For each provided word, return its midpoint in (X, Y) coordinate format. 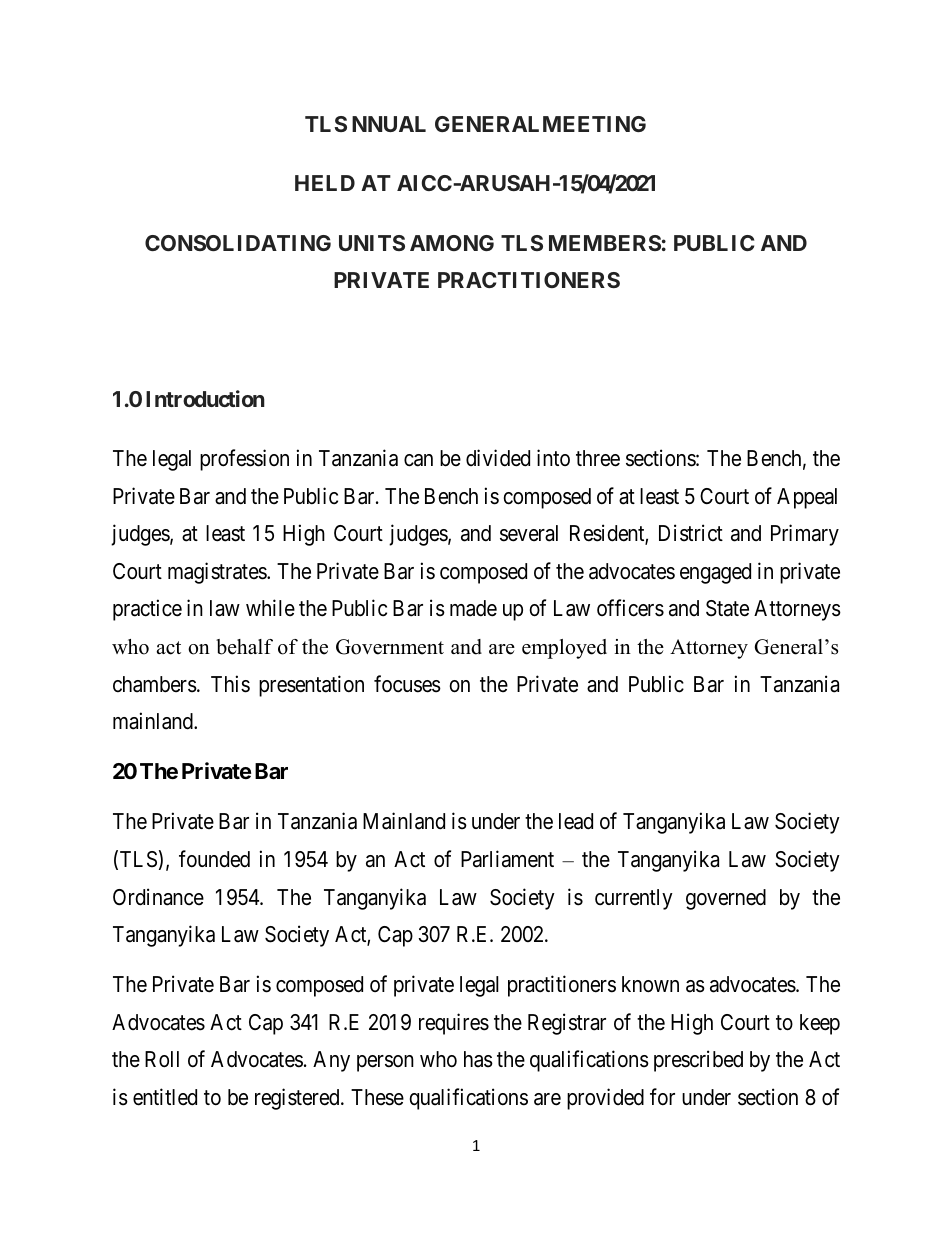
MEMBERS (605, 243)
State (727, 608)
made (473, 608)
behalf (244, 647)
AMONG (452, 243)
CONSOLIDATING (238, 243)
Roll (162, 1059)
